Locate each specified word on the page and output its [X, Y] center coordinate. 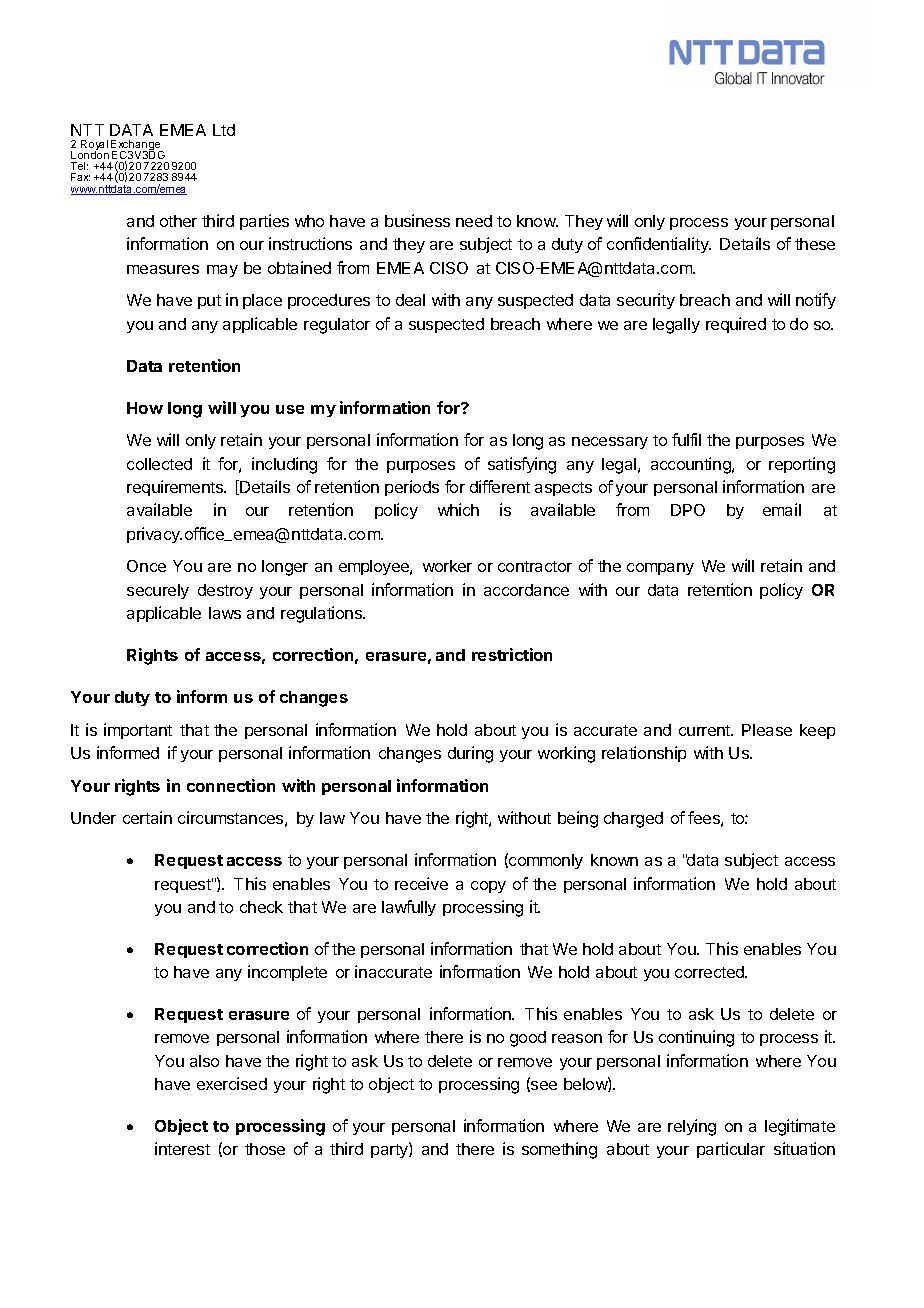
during [470, 754]
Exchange [137, 146]
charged [633, 820]
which [458, 509]
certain [147, 817]
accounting [692, 465]
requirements [176, 488]
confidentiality [659, 245]
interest [182, 1148]
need [474, 221]
